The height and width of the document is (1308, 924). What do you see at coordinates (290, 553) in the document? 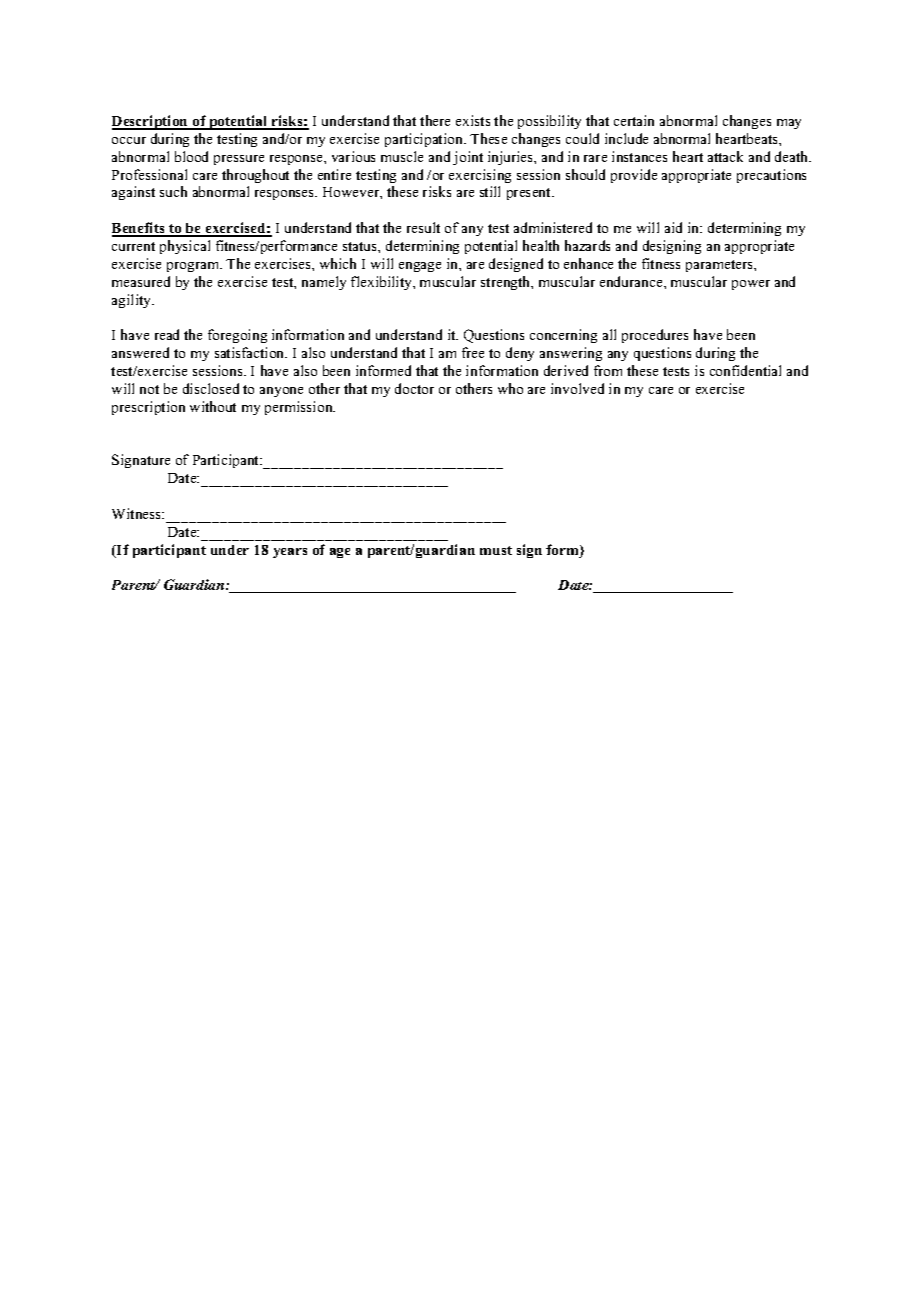
I see `years` at bounding box center [290, 553].
